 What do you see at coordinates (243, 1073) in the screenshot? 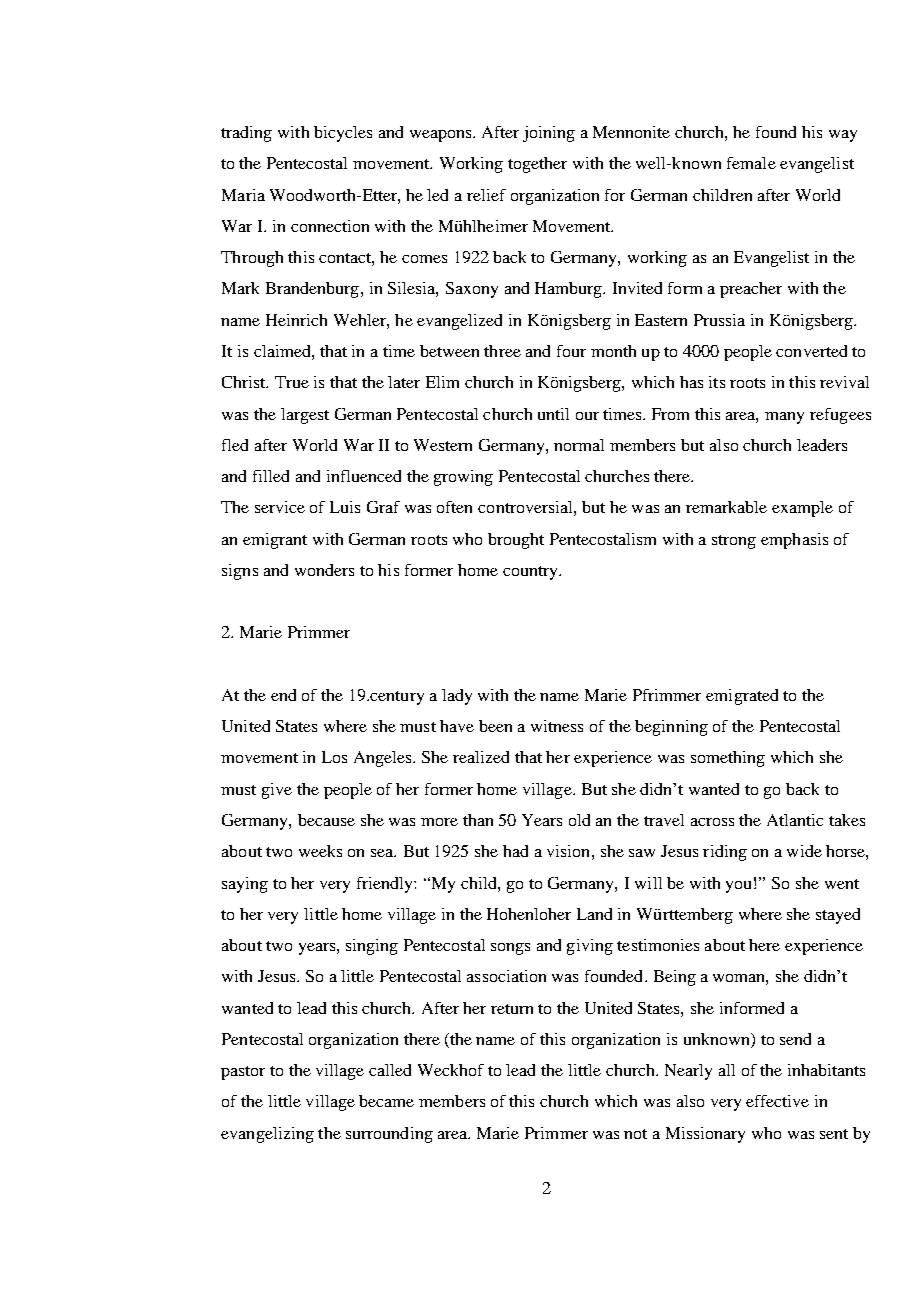
I see `pastor` at bounding box center [243, 1073].
